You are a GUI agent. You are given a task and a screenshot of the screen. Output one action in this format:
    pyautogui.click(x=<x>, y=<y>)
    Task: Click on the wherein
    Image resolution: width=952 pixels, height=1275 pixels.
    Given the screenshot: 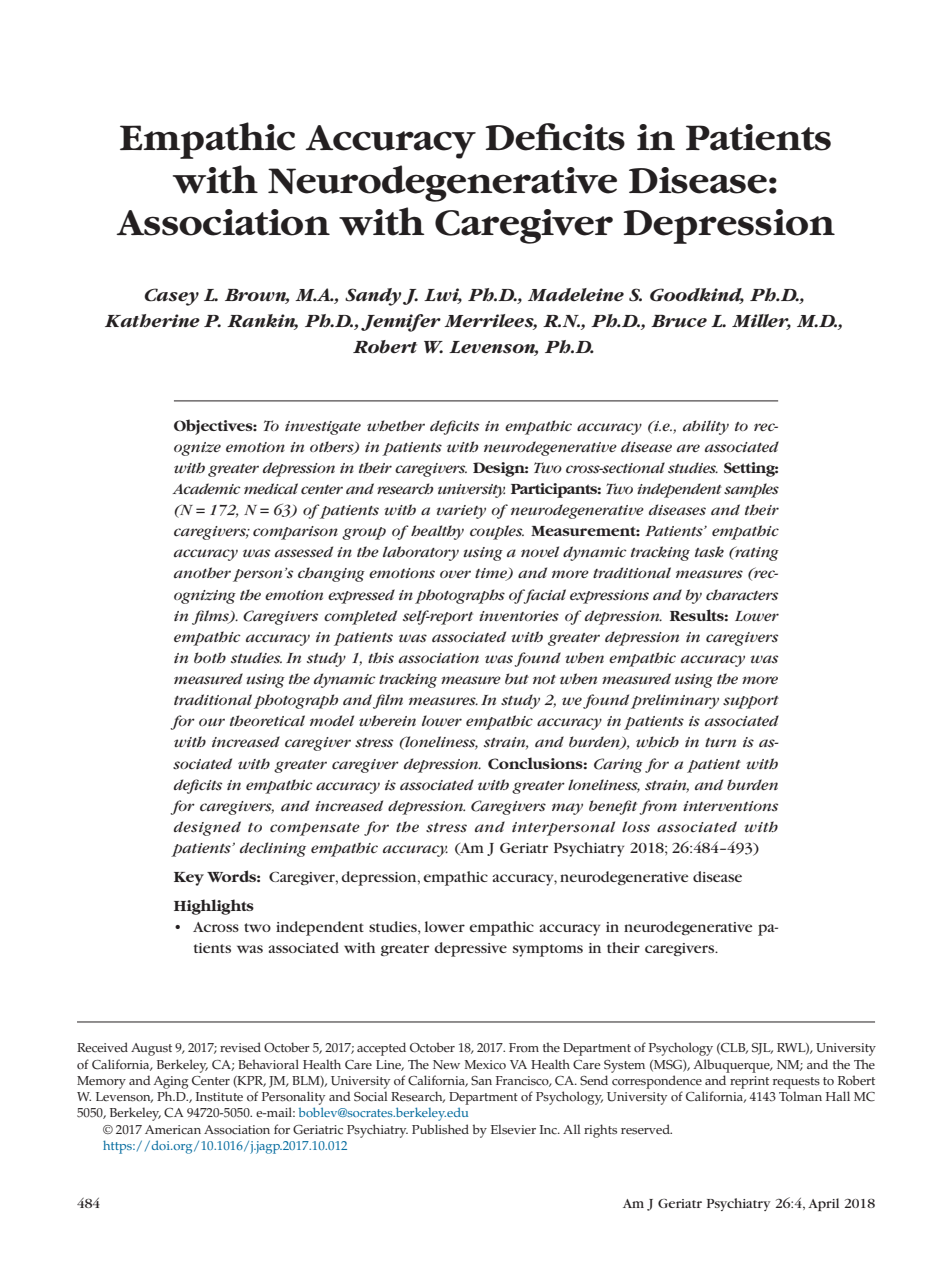 What is the action you would take?
    pyautogui.click(x=387, y=720)
